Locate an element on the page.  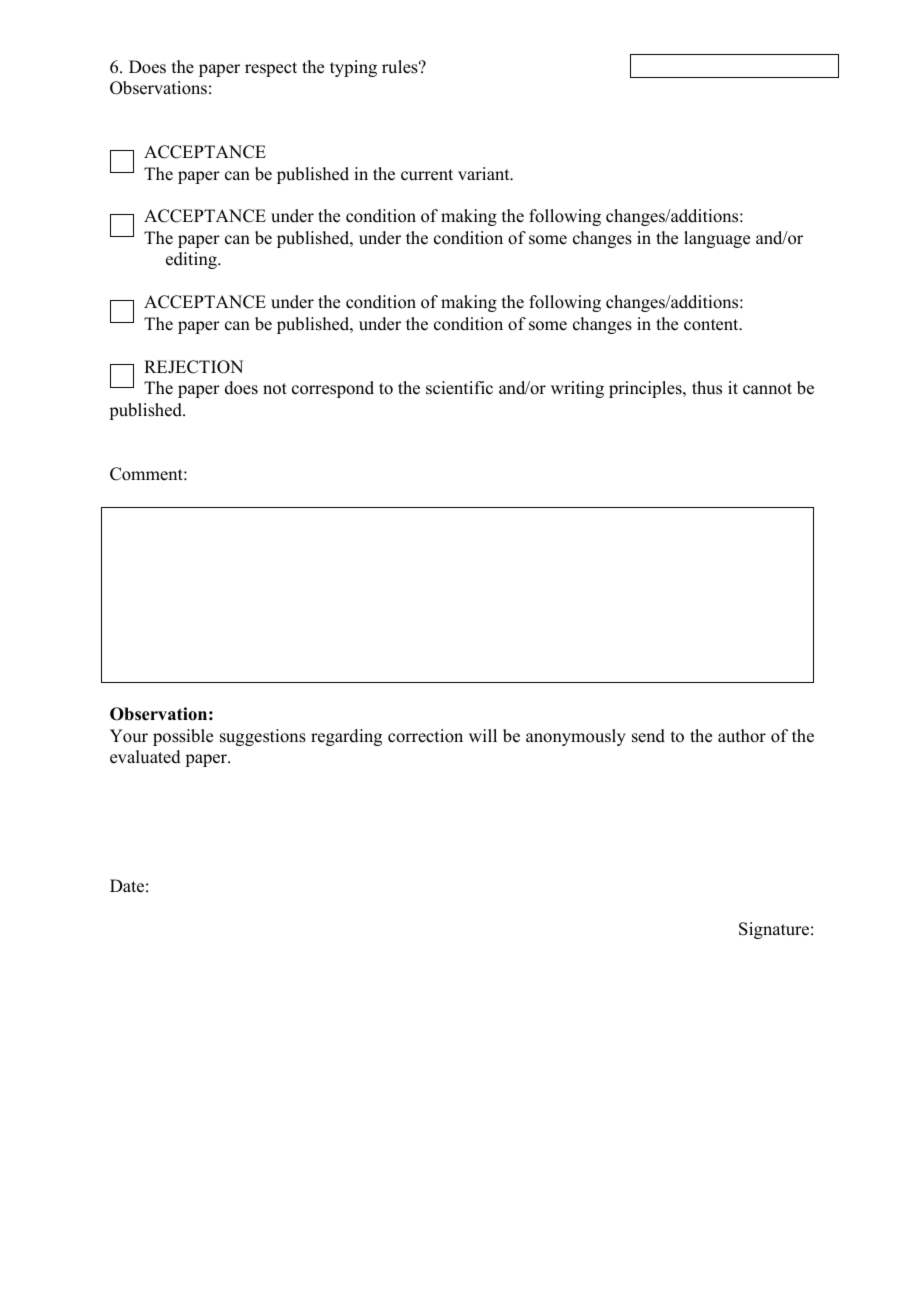
typing is located at coordinates (353, 68).
